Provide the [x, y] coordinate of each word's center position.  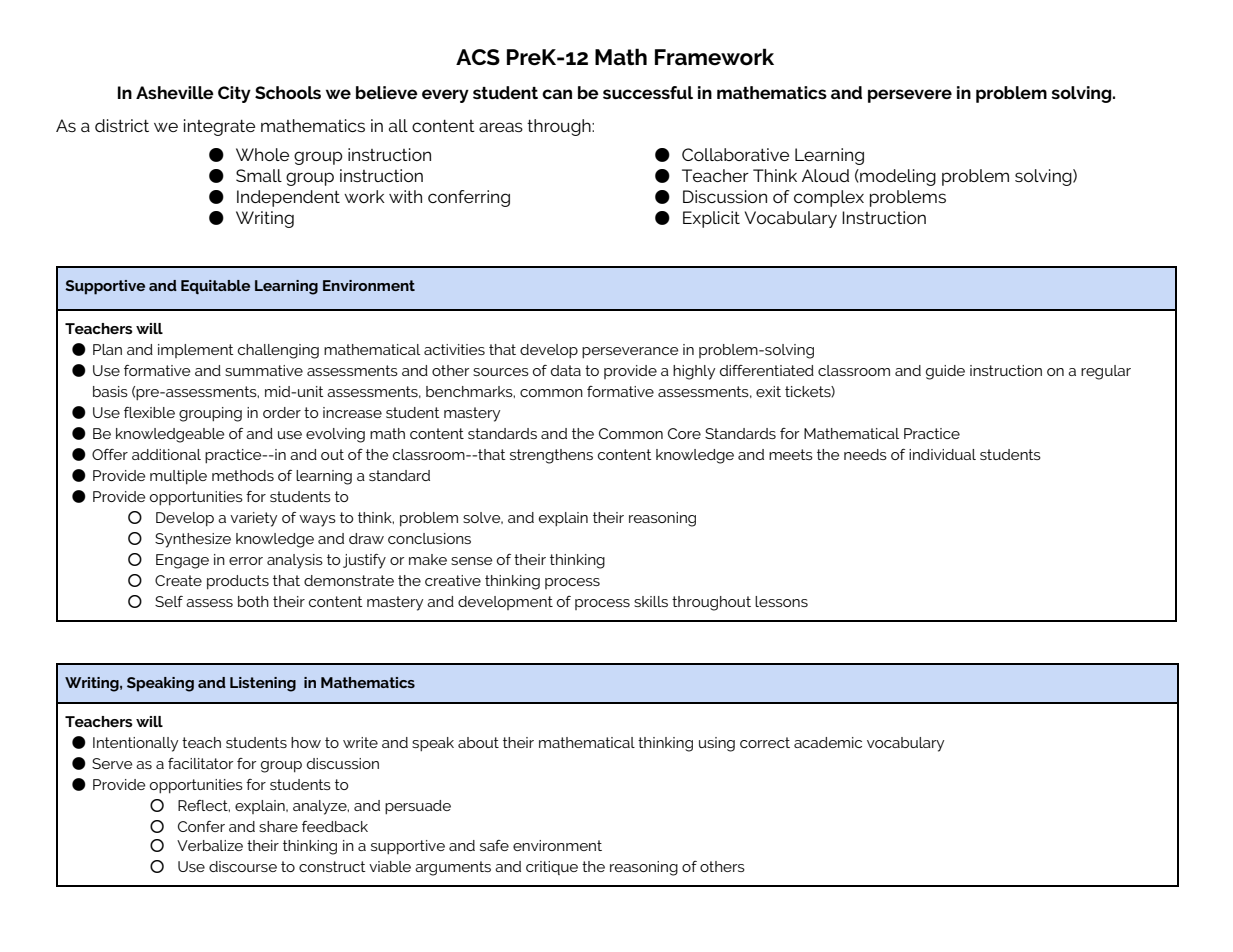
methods [243, 475]
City [234, 94]
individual [942, 454]
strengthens [551, 456]
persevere [910, 96]
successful [648, 92]
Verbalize [210, 845]
